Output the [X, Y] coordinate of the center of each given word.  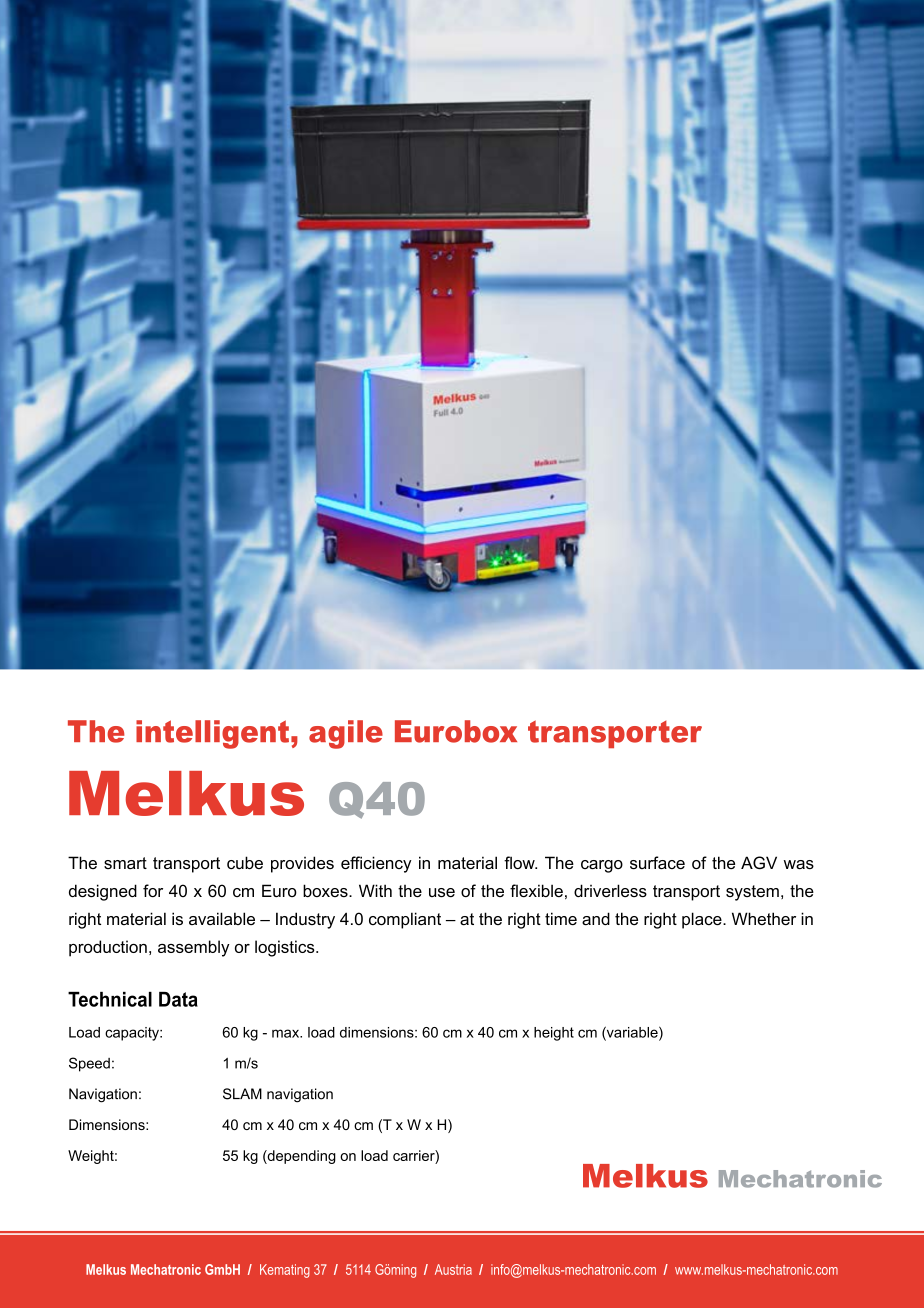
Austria [453, 1269]
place [703, 920]
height [554, 1034]
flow [520, 862]
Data [178, 999]
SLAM [242, 1094]
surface [657, 862]
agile [346, 734]
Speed [89, 1064]
